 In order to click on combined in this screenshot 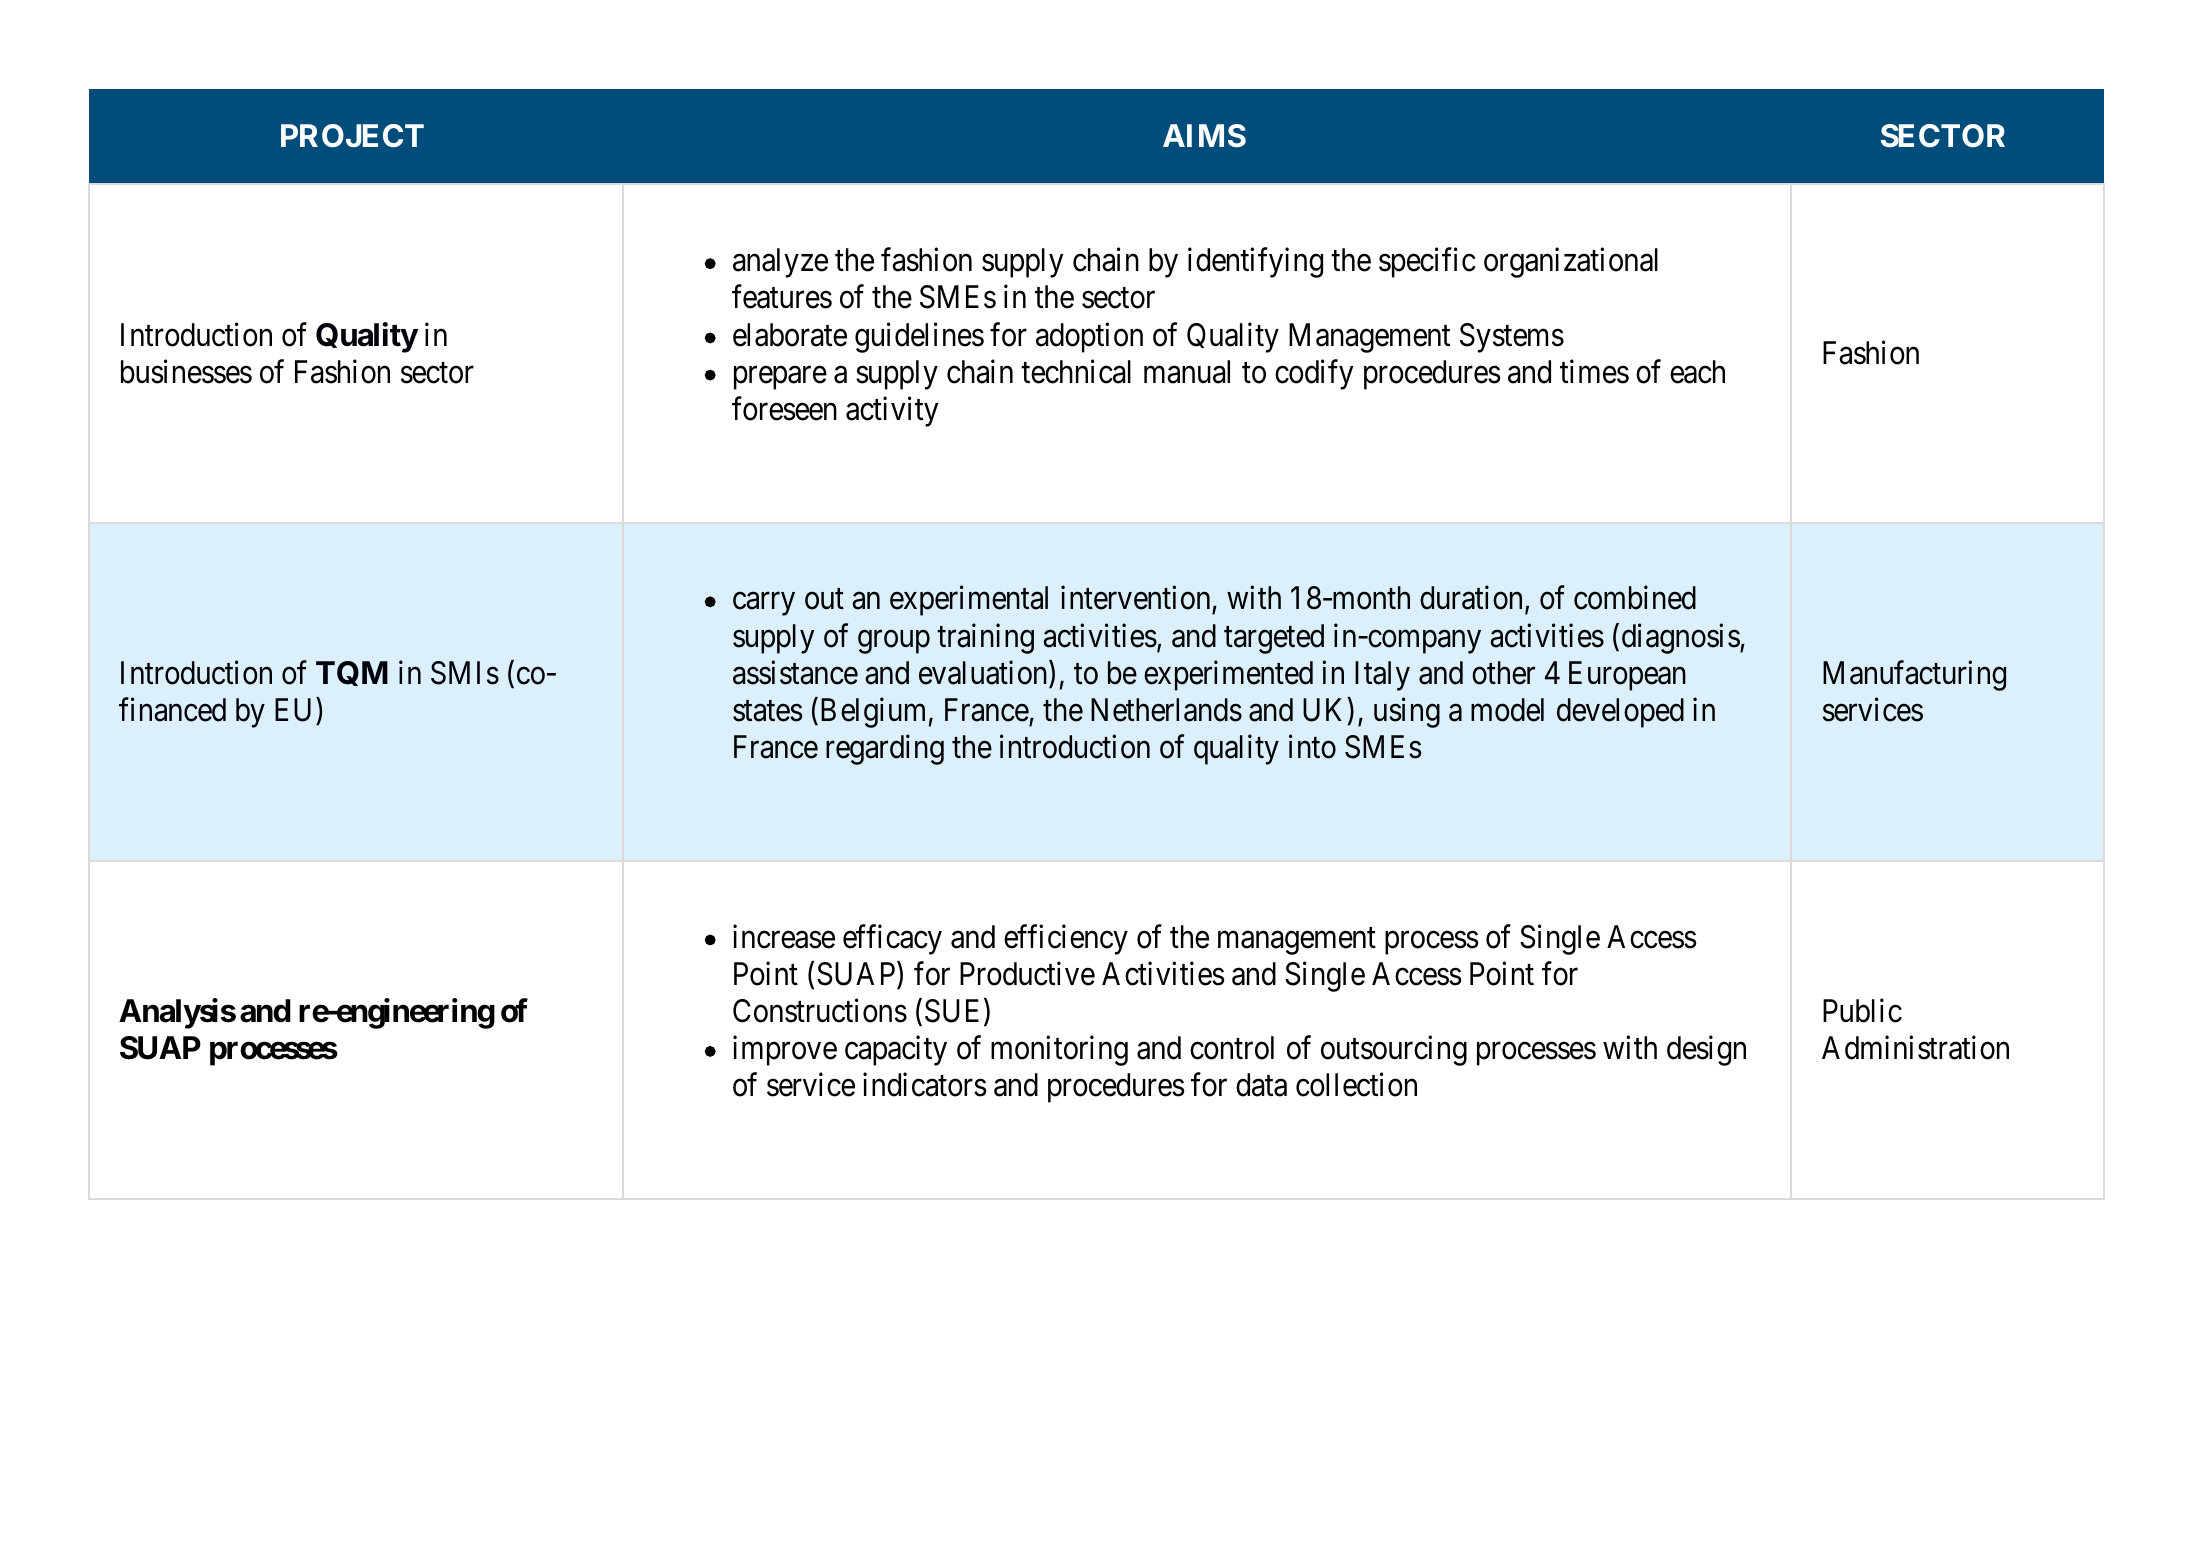, I will do `click(1635, 598)`.
